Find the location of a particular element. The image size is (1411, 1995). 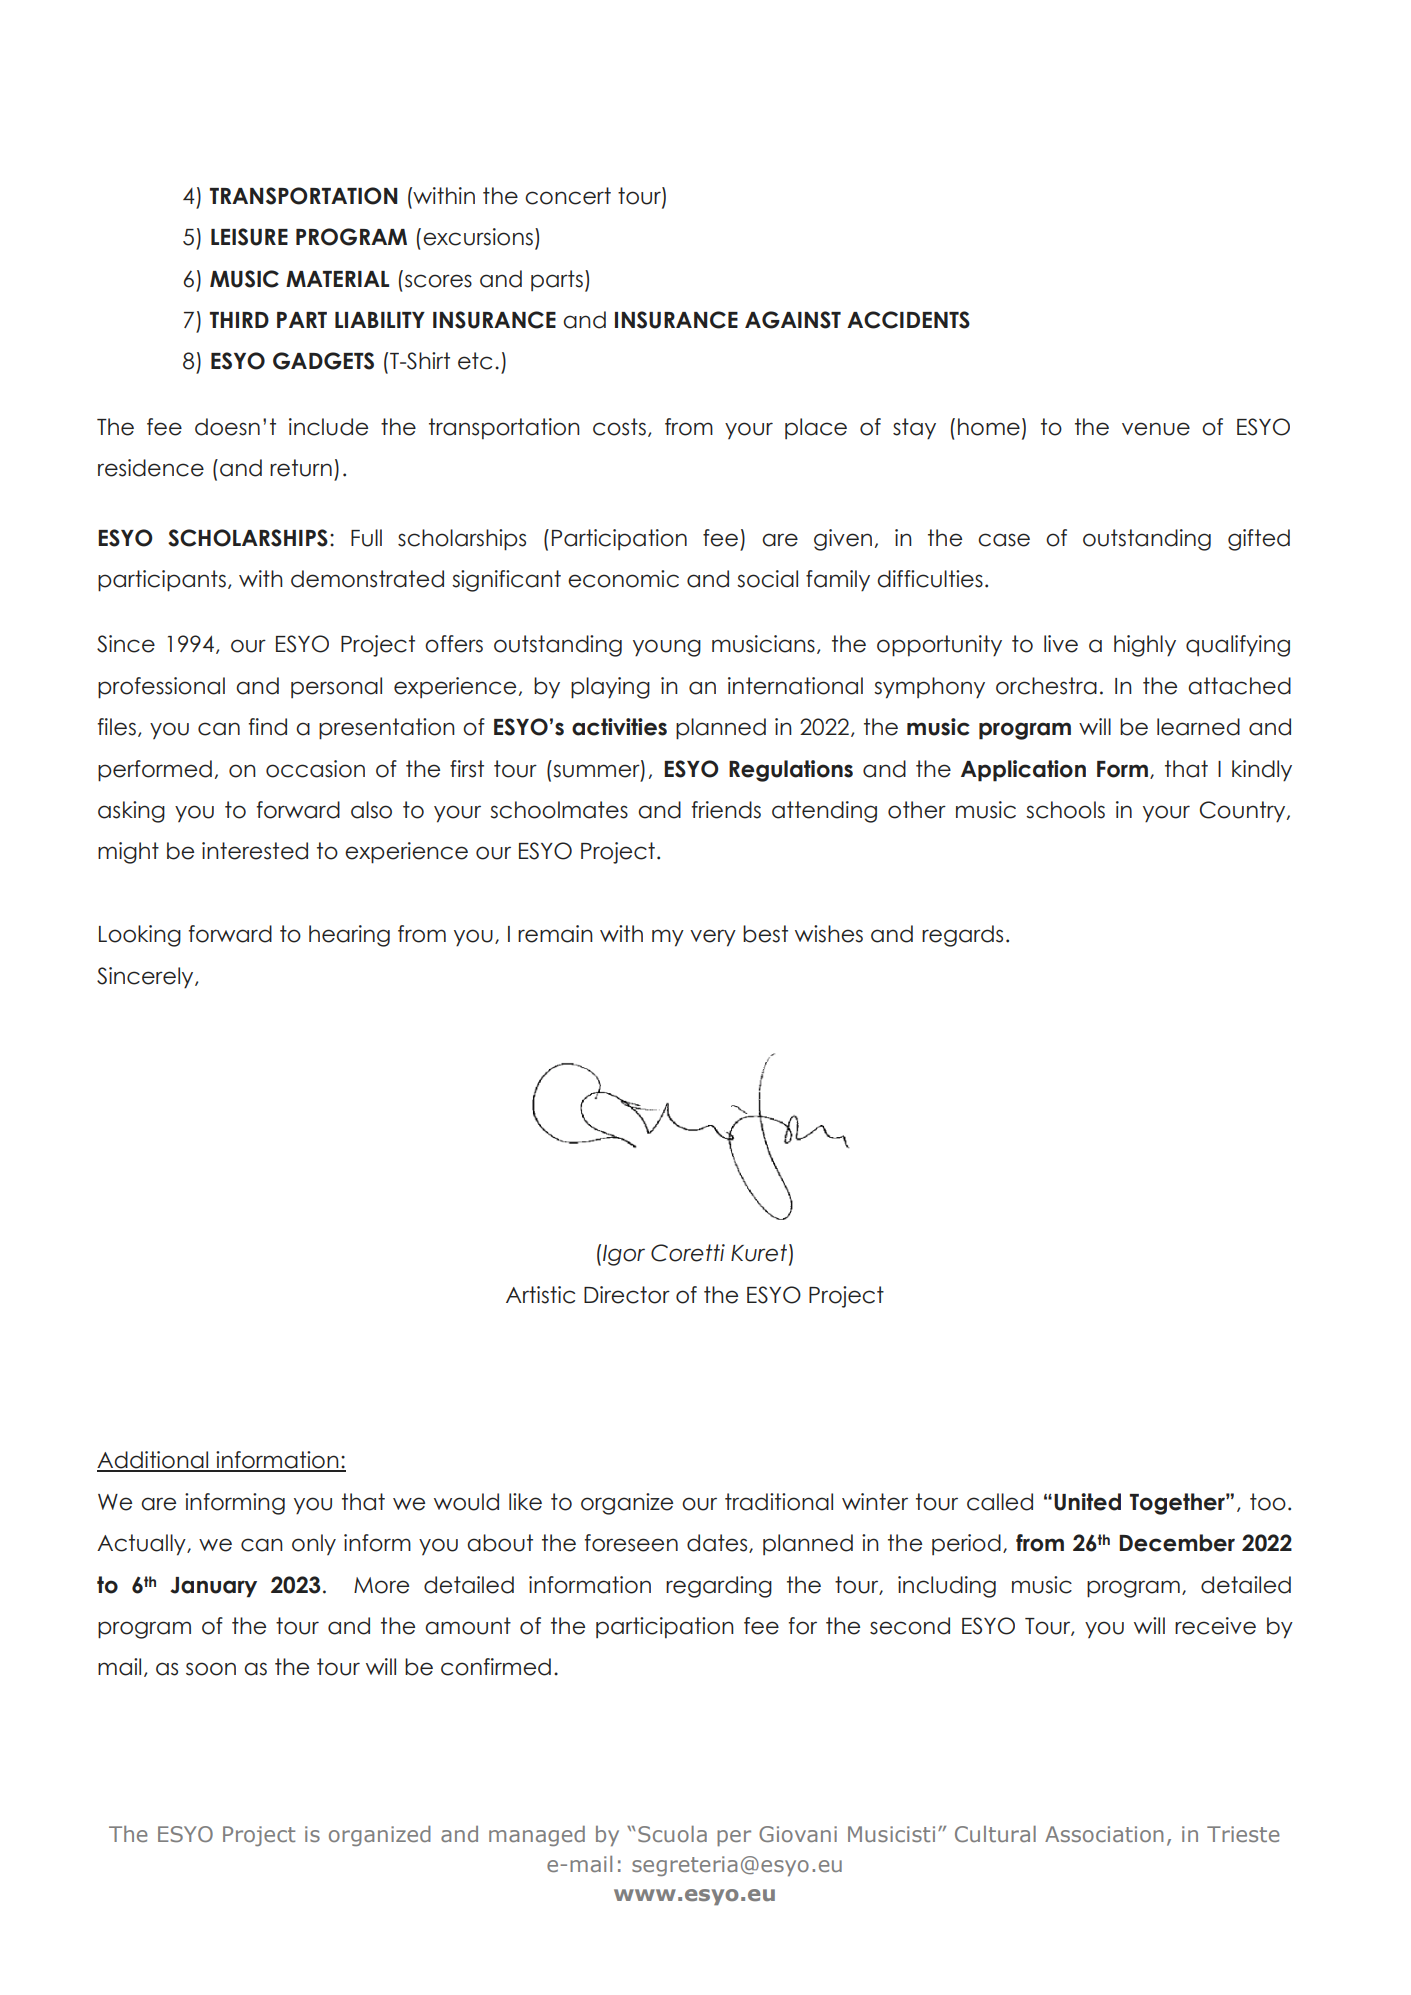

concert is located at coordinates (568, 196).
